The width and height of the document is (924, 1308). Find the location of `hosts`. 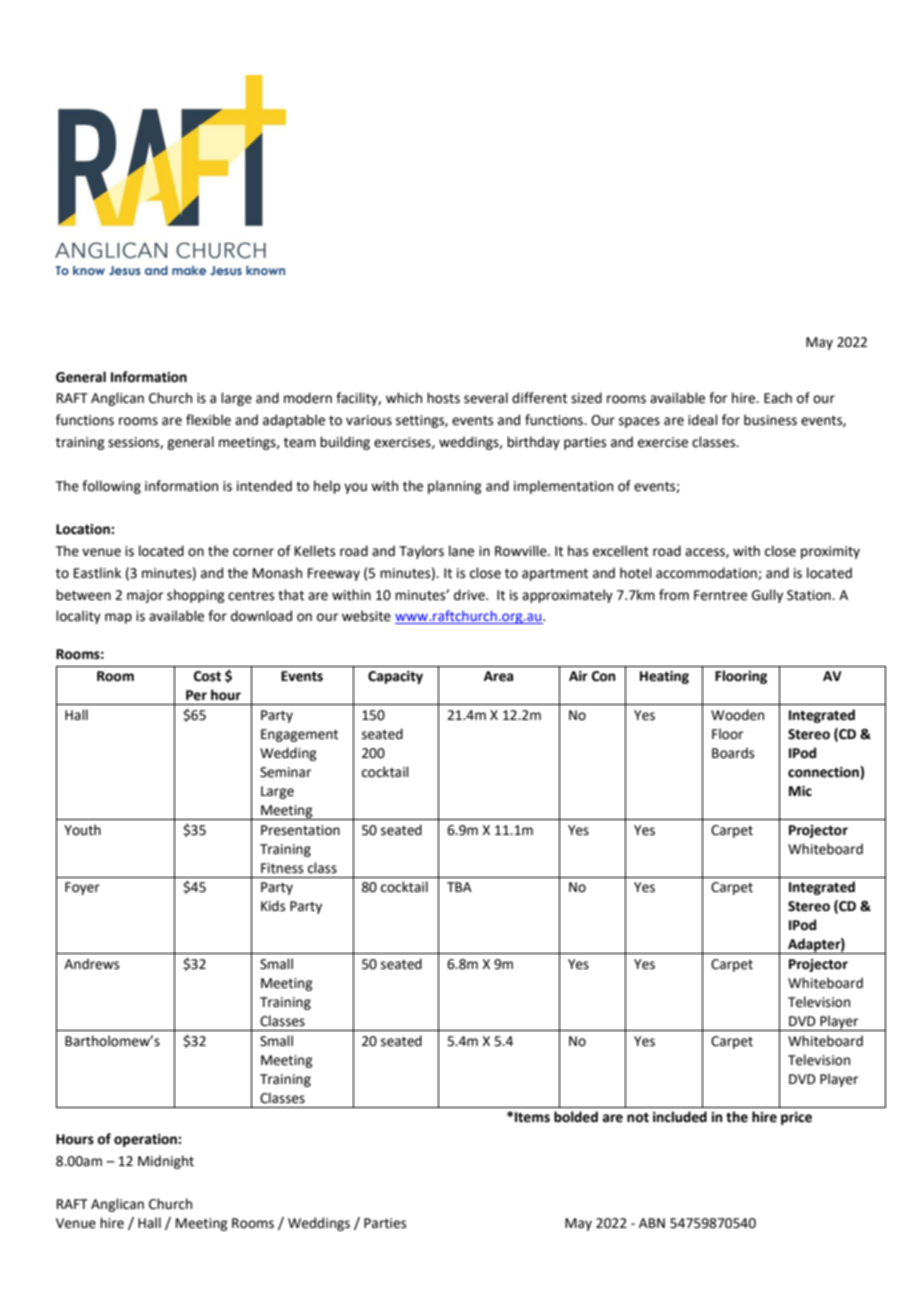

hosts is located at coordinates (443, 398).
